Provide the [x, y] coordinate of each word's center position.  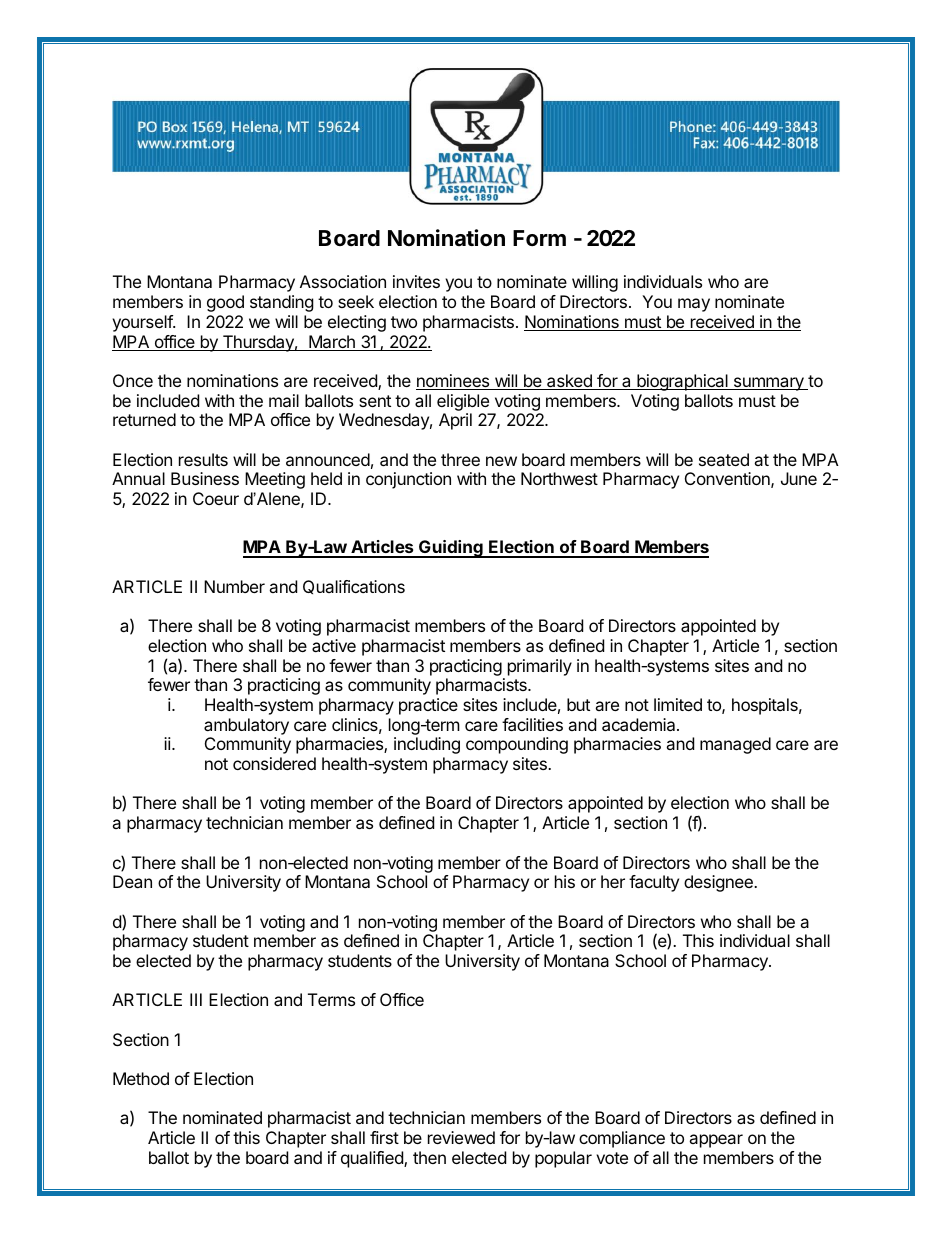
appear [716, 1141]
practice [428, 706]
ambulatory [246, 726]
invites [416, 281]
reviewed [461, 1137]
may [694, 305]
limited [678, 704]
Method [141, 1078]
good [225, 303]
